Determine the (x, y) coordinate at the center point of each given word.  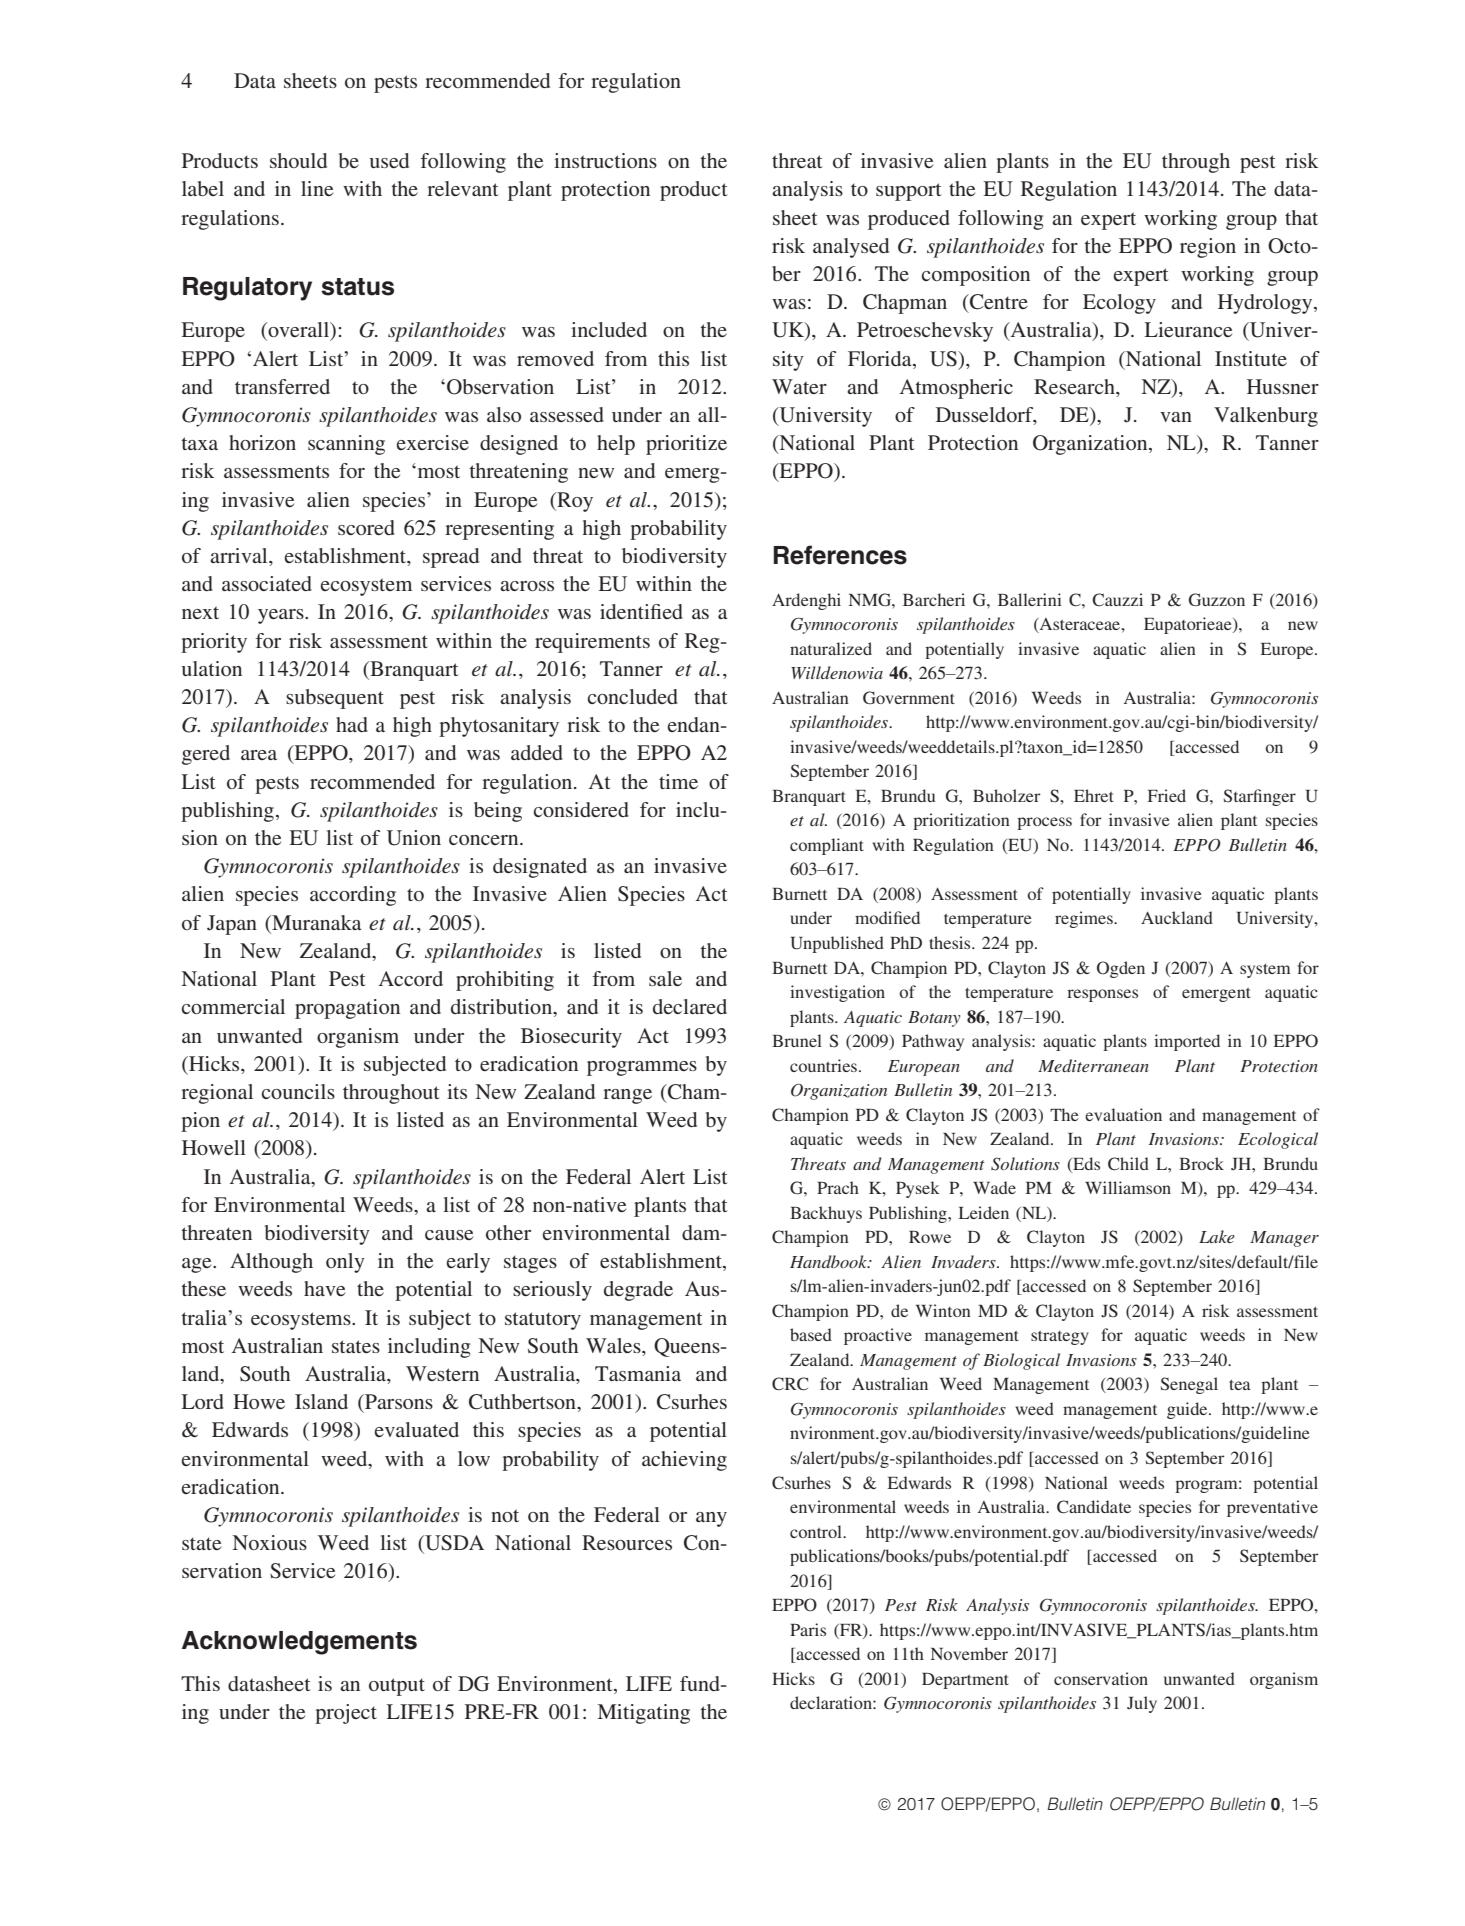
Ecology (1119, 304)
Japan (232, 925)
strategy (1060, 1338)
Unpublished (837, 944)
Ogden (1121, 969)
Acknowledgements (299, 1643)
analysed (851, 248)
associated (267, 583)
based (811, 1334)
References (840, 555)
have (324, 1288)
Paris (808, 1629)
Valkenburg (1266, 417)
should (298, 160)
